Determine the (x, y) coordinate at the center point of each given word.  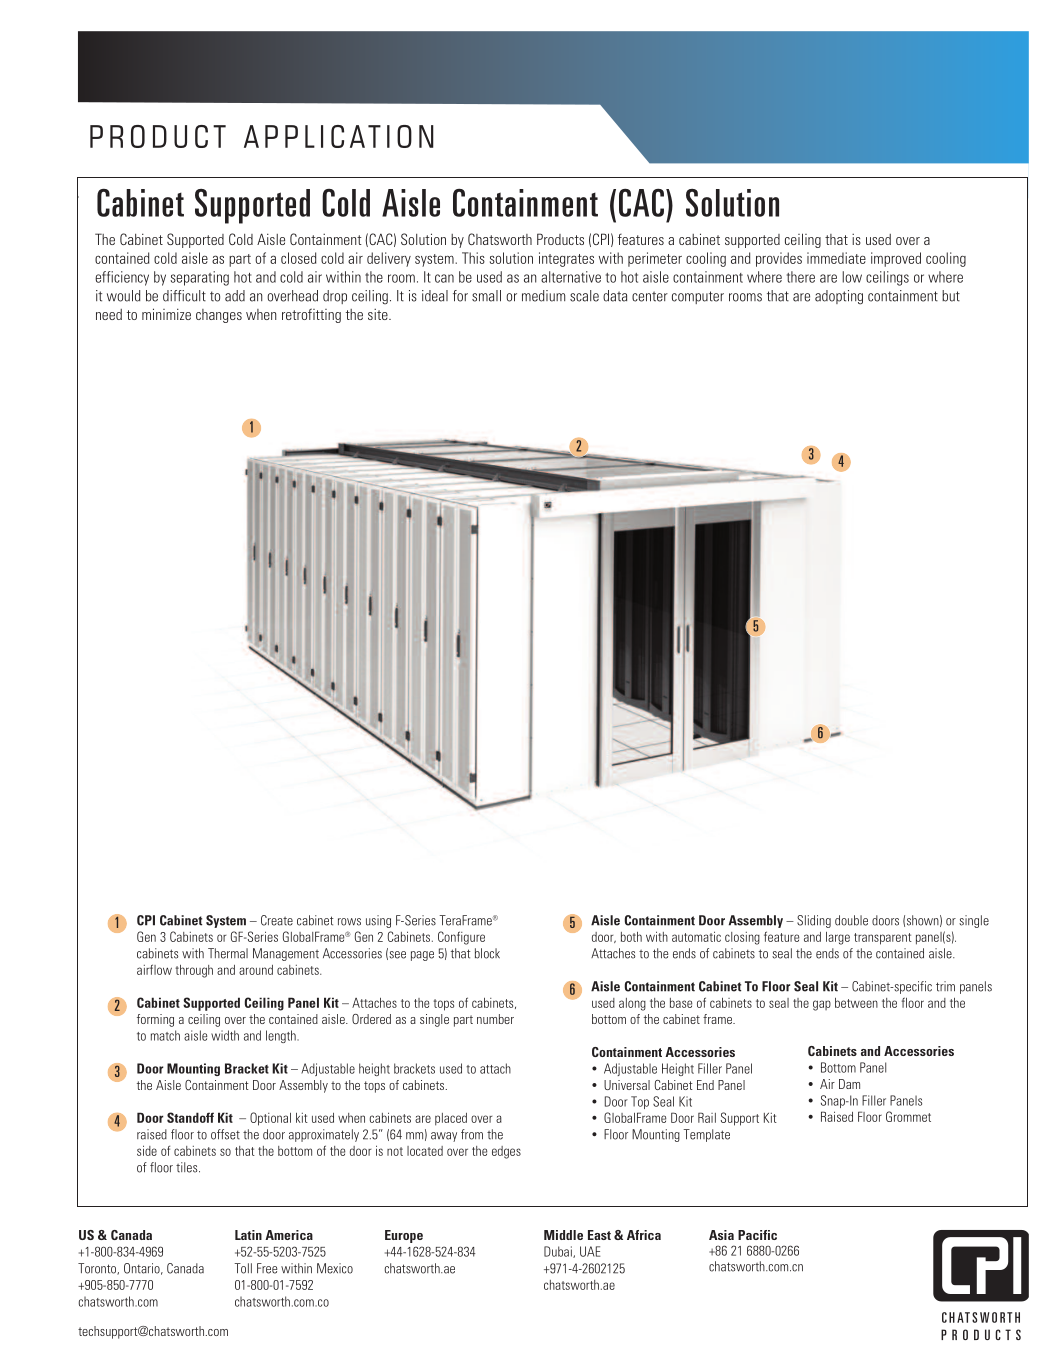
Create (277, 920)
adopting (839, 297)
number (495, 1019)
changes (219, 316)
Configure (461, 938)
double (851, 920)
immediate (836, 258)
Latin (248, 1235)
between (856, 1003)
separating (199, 278)
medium (543, 296)
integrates (566, 259)
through (194, 971)
